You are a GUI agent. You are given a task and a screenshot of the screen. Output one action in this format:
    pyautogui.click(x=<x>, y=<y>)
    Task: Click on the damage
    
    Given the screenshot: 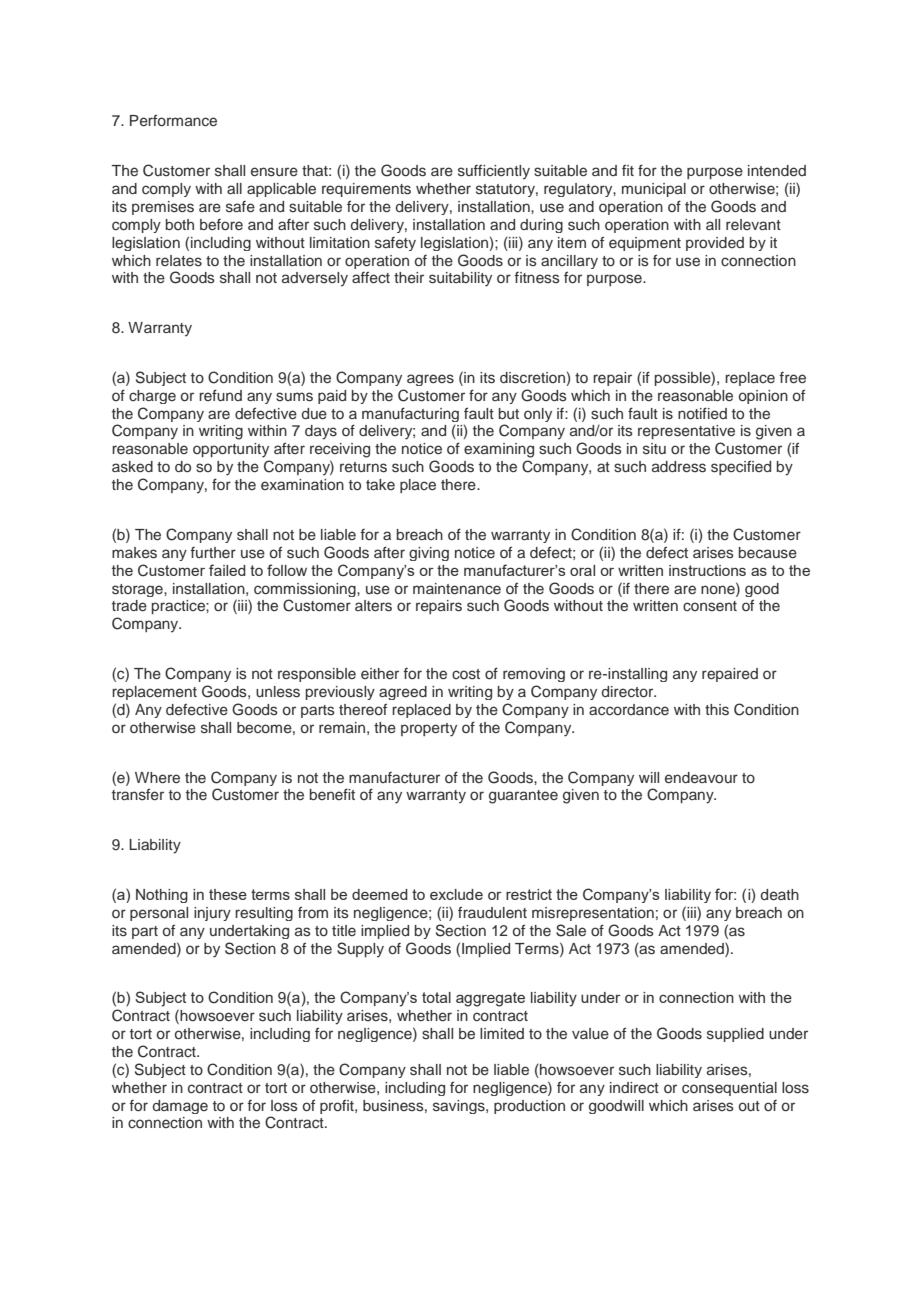 What is the action you would take?
    pyautogui.click(x=180, y=1107)
